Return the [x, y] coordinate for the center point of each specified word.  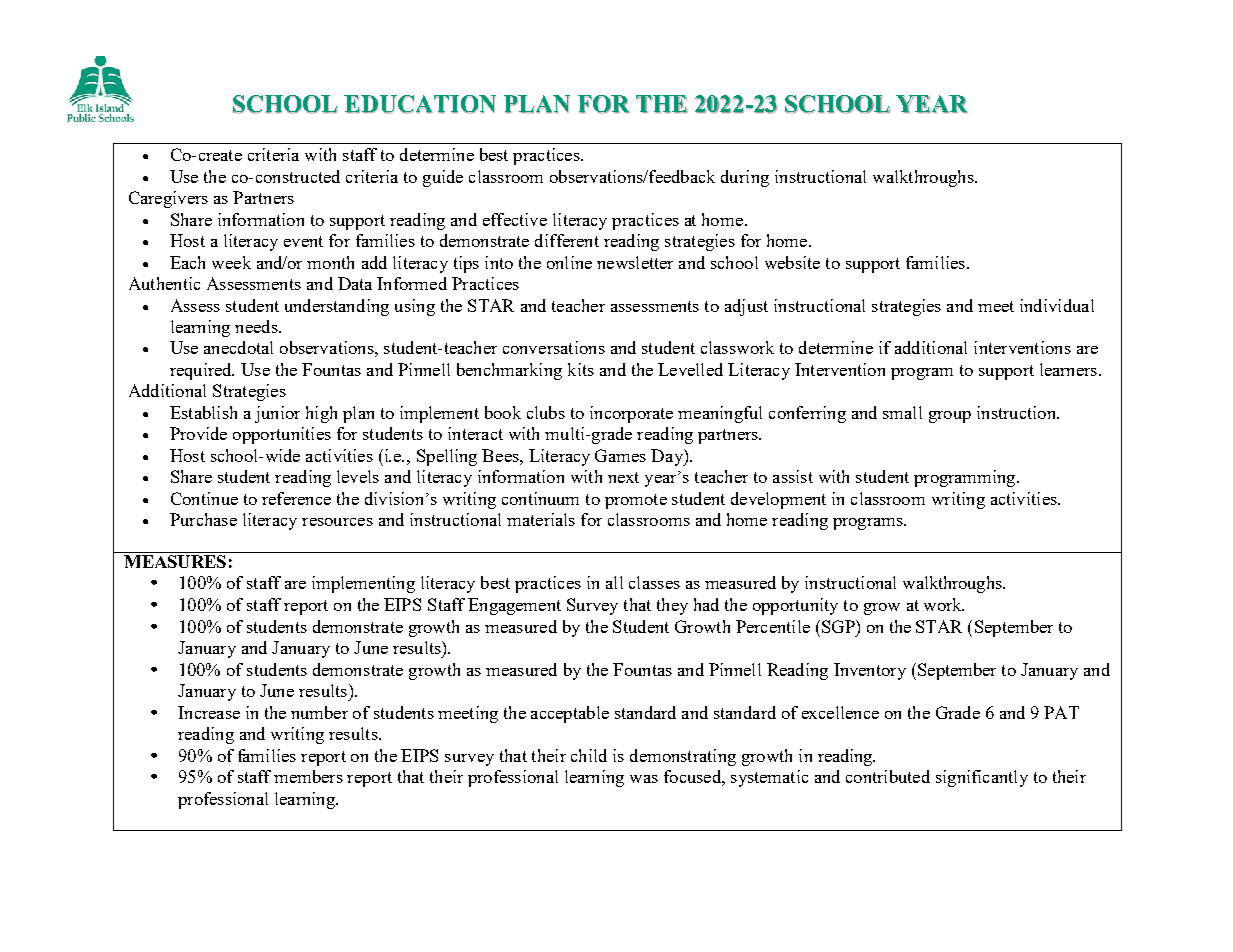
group [950, 417]
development [778, 500]
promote [636, 501]
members [308, 776]
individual [1057, 305]
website [792, 262]
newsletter [635, 262]
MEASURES [175, 561]
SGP [838, 626]
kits [581, 369]
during [745, 178]
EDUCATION [420, 104]
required [202, 371]
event [303, 241]
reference [296, 498]
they [672, 606]
